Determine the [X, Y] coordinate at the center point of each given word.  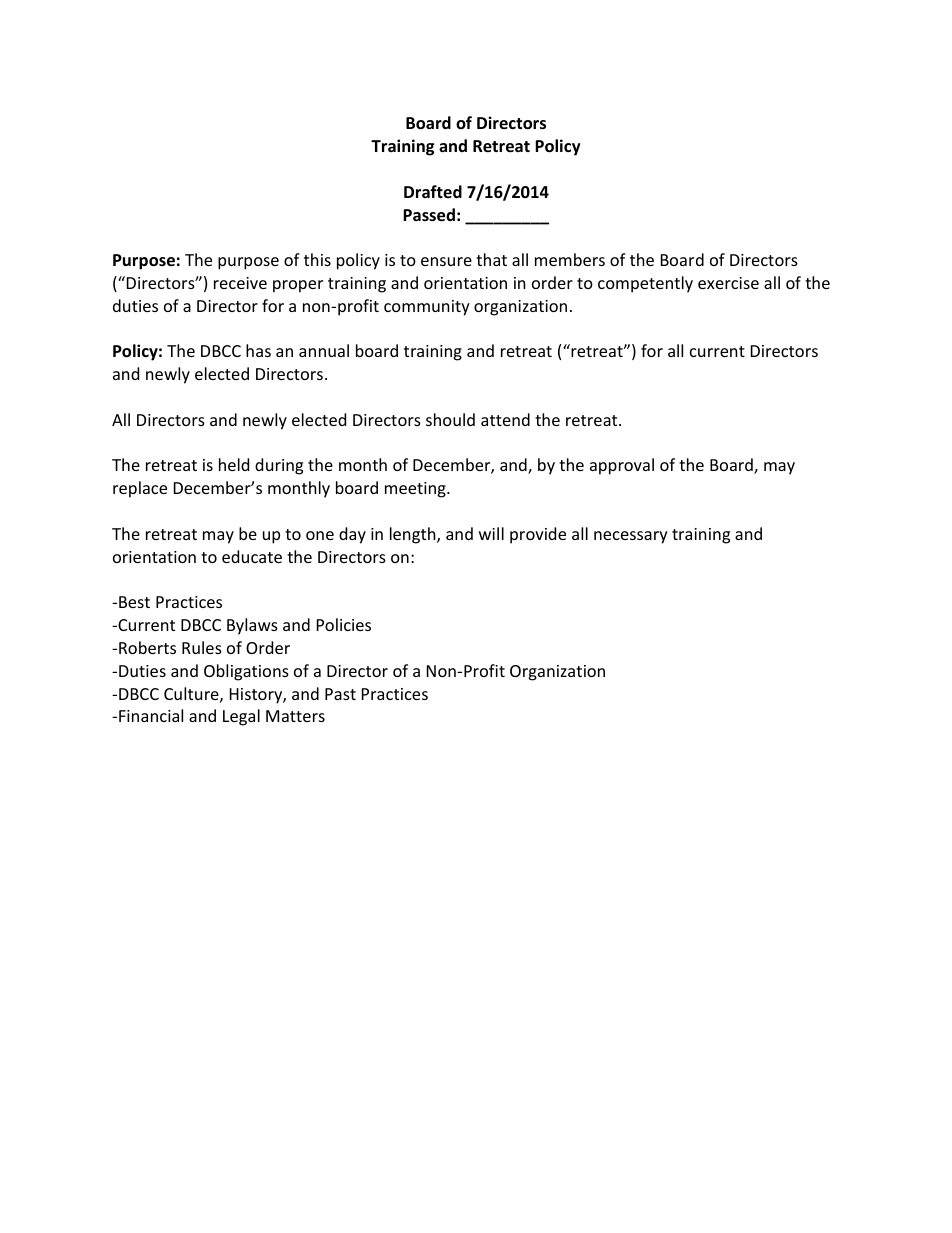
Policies [344, 624]
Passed [429, 215]
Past [340, 694]
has [258, 350]
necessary [631, 537]
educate [252, 556]
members [570, 259]
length [414, 535]
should [450, 419]
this [317, 259]
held [234, 464]
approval [622, 466]
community [427, 308]
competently [645, 284]
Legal [241, 717]
